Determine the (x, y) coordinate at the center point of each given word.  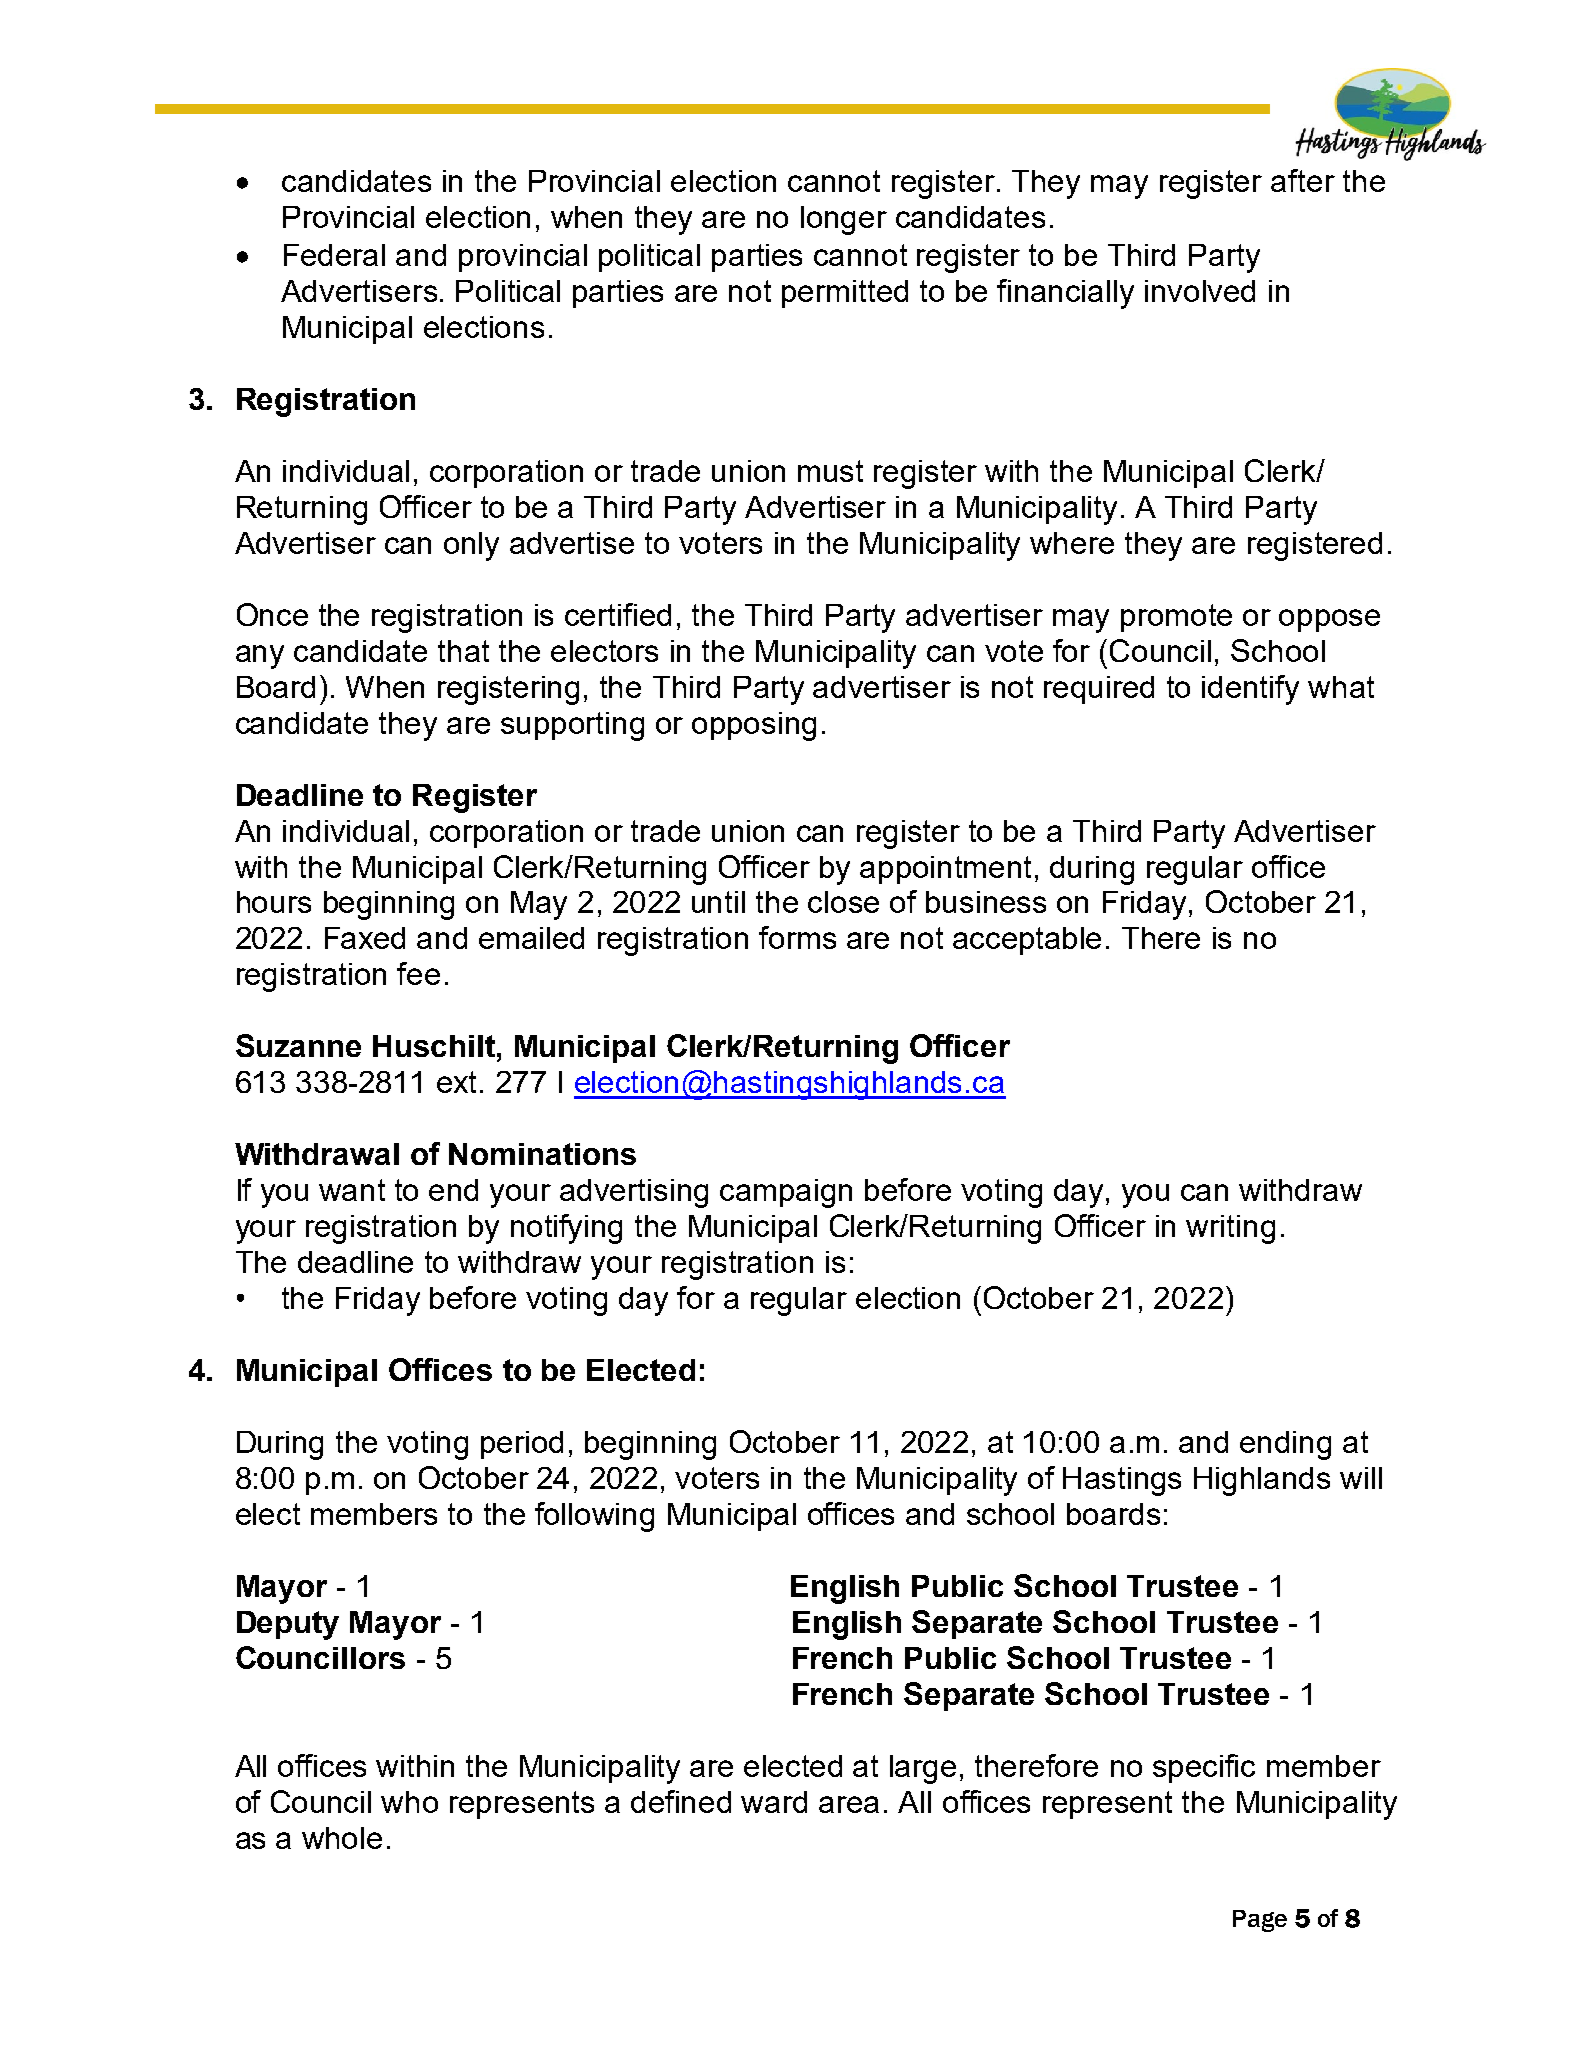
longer (844, 220)
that (463, 651)
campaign (786, 1193)
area (849, 1804)
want (352, 1190)
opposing (754, 726)
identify (1250, 690)
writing (1230, 1229)
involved (1200, 291)
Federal (334, 255)
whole (342, 1838)
